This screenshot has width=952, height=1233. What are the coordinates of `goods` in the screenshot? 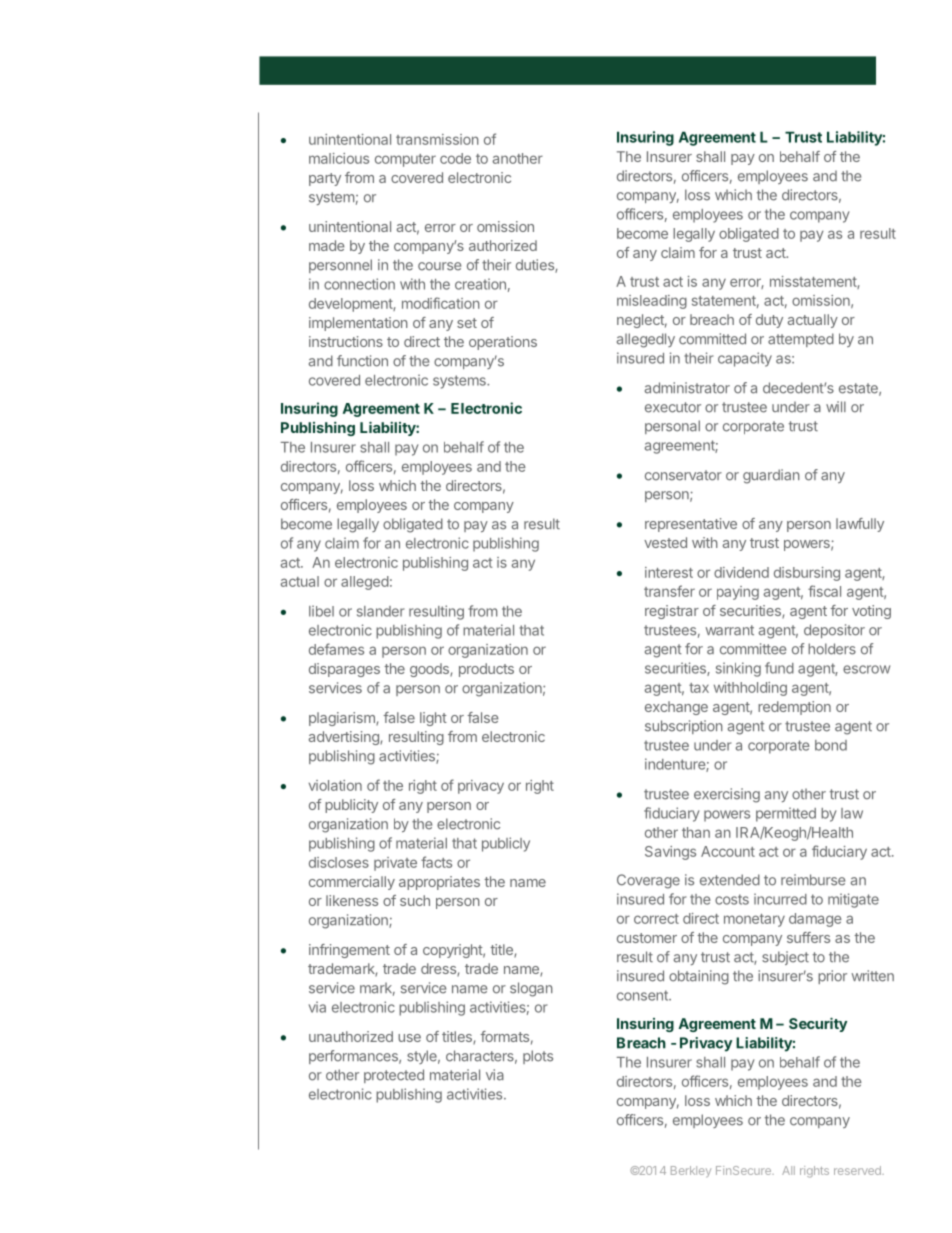 It's located at (430, 670).
